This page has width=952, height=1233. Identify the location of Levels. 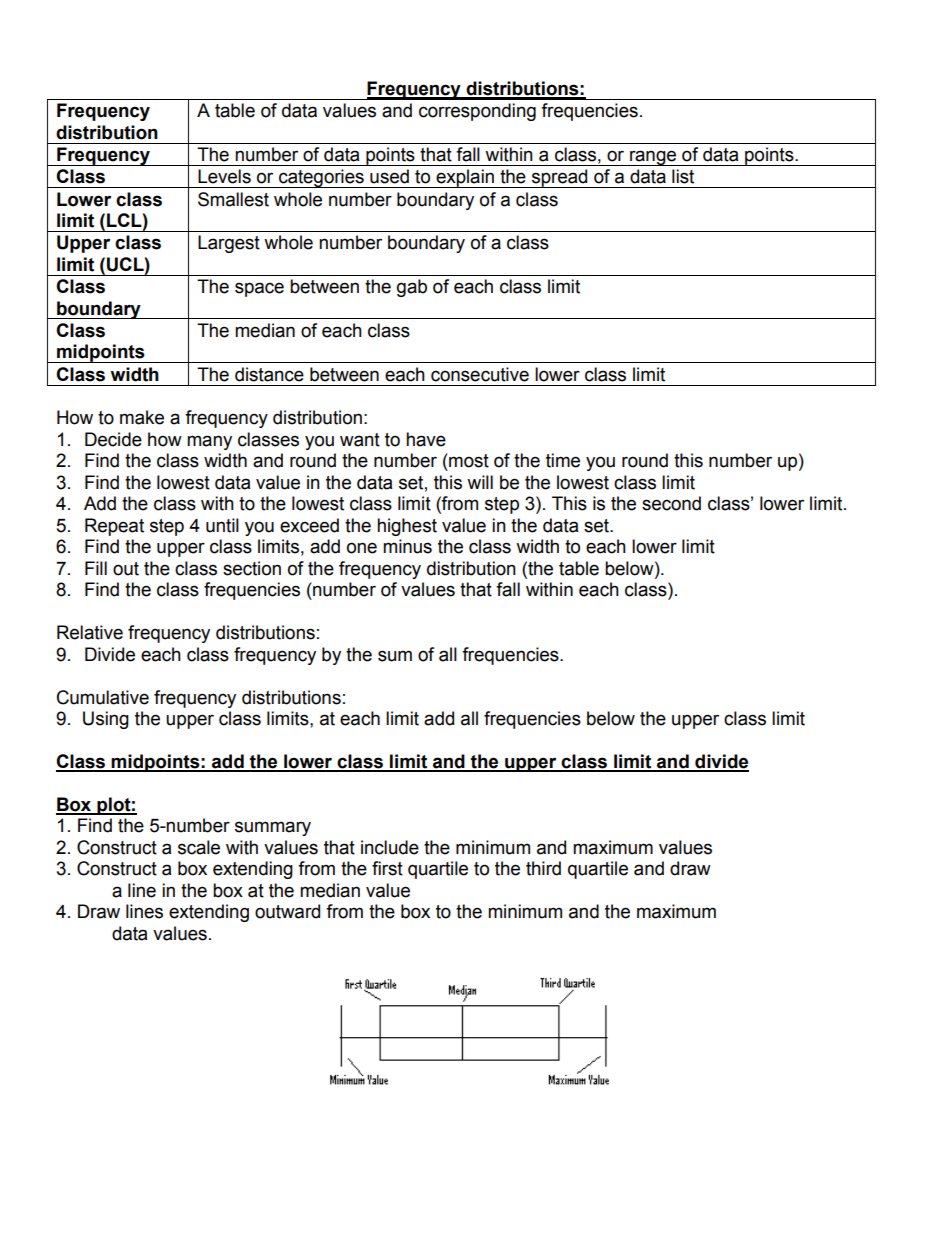
(224, 176).
